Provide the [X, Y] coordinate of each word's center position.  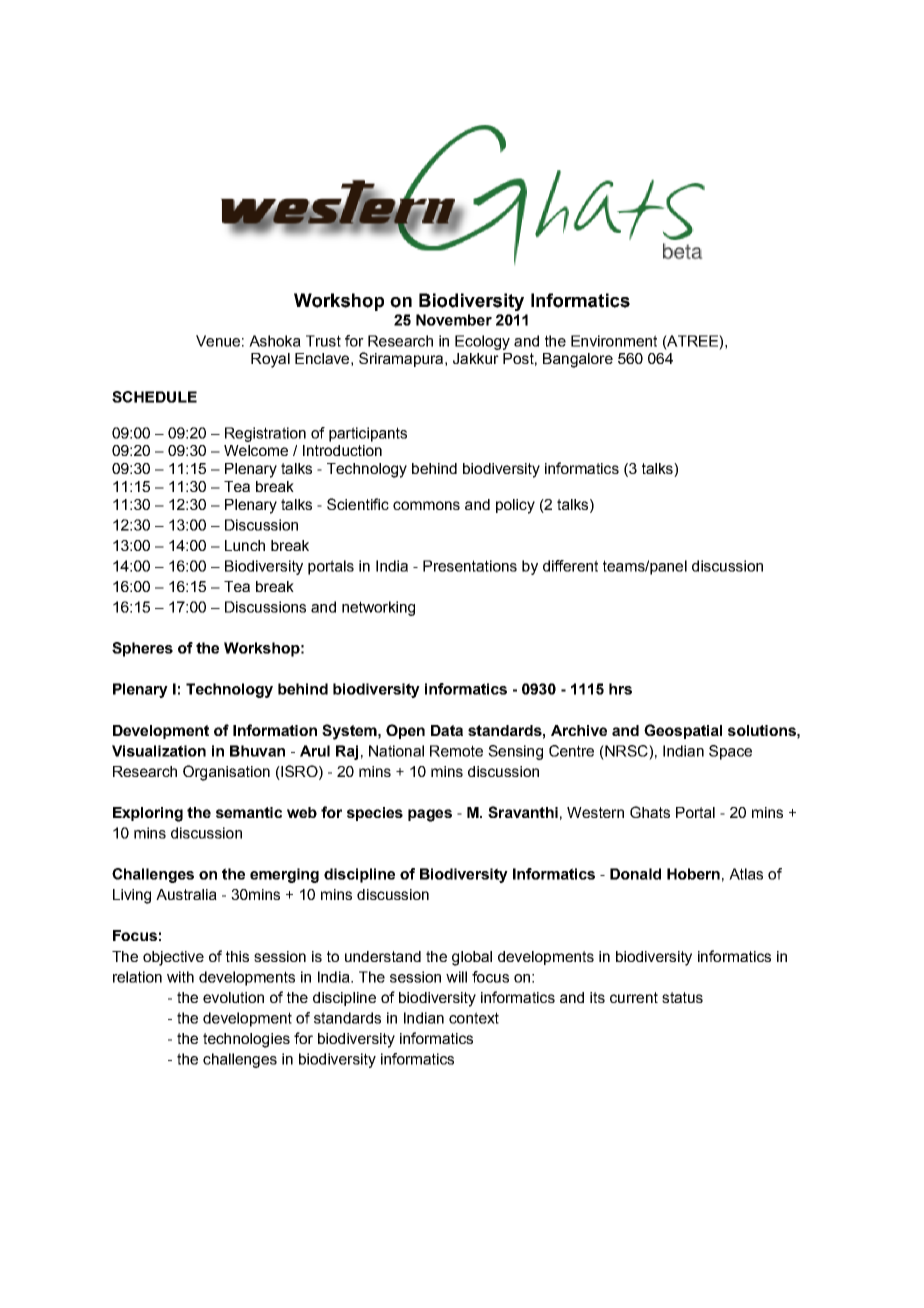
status [682, 997]
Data [447, 730]
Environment [614, 341]
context [474, 1018]
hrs [620, 689]
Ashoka [275, 341]
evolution [233, 997]
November [454, 320]
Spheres [142, 649]
